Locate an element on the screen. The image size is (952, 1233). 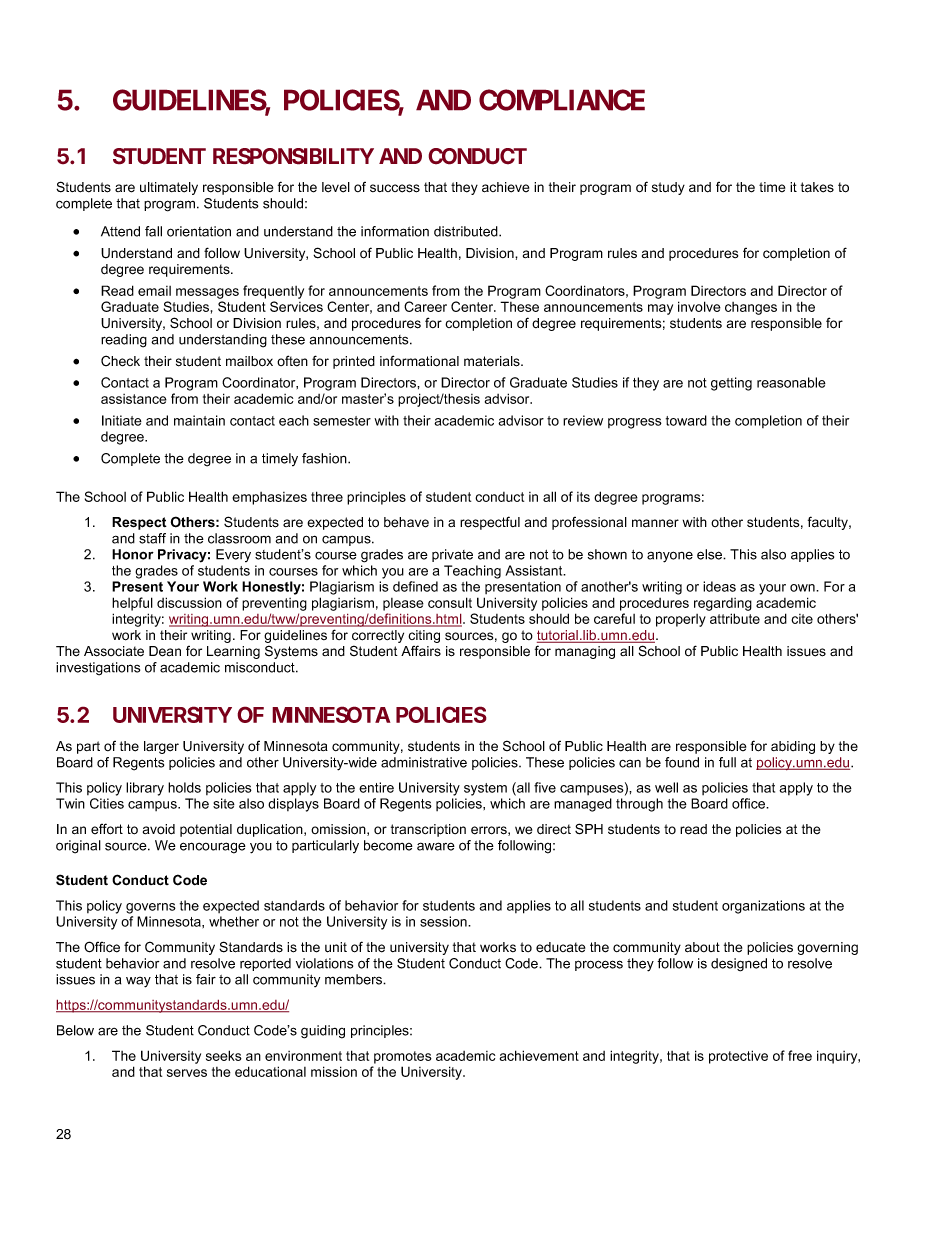
ideas is located at coordinates (719, 586).
